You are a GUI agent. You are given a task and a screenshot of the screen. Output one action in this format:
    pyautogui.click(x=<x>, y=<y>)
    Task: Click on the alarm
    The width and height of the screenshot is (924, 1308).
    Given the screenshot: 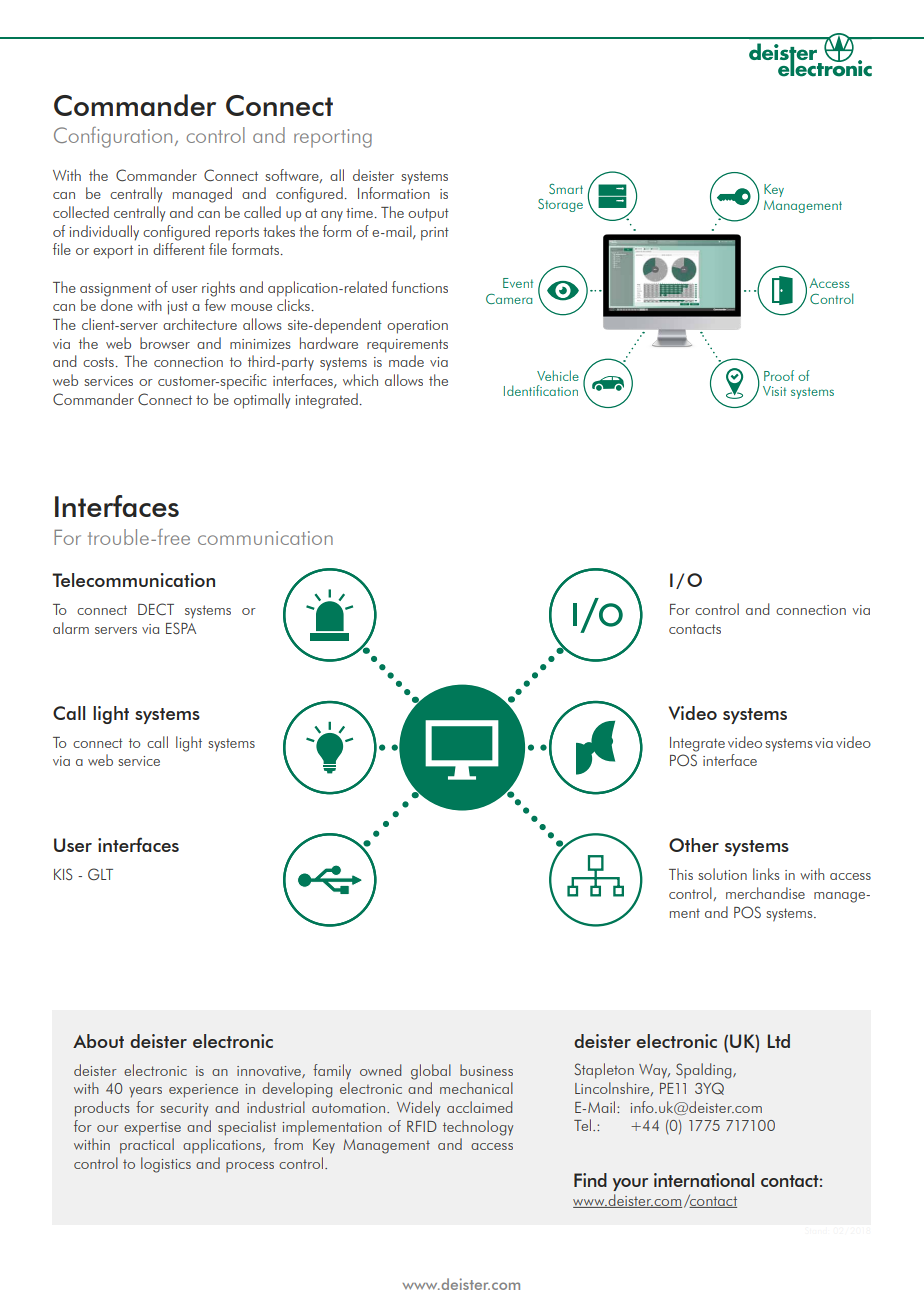 What is the action you would take?
    pyautogui.click(x=71, y=628)
